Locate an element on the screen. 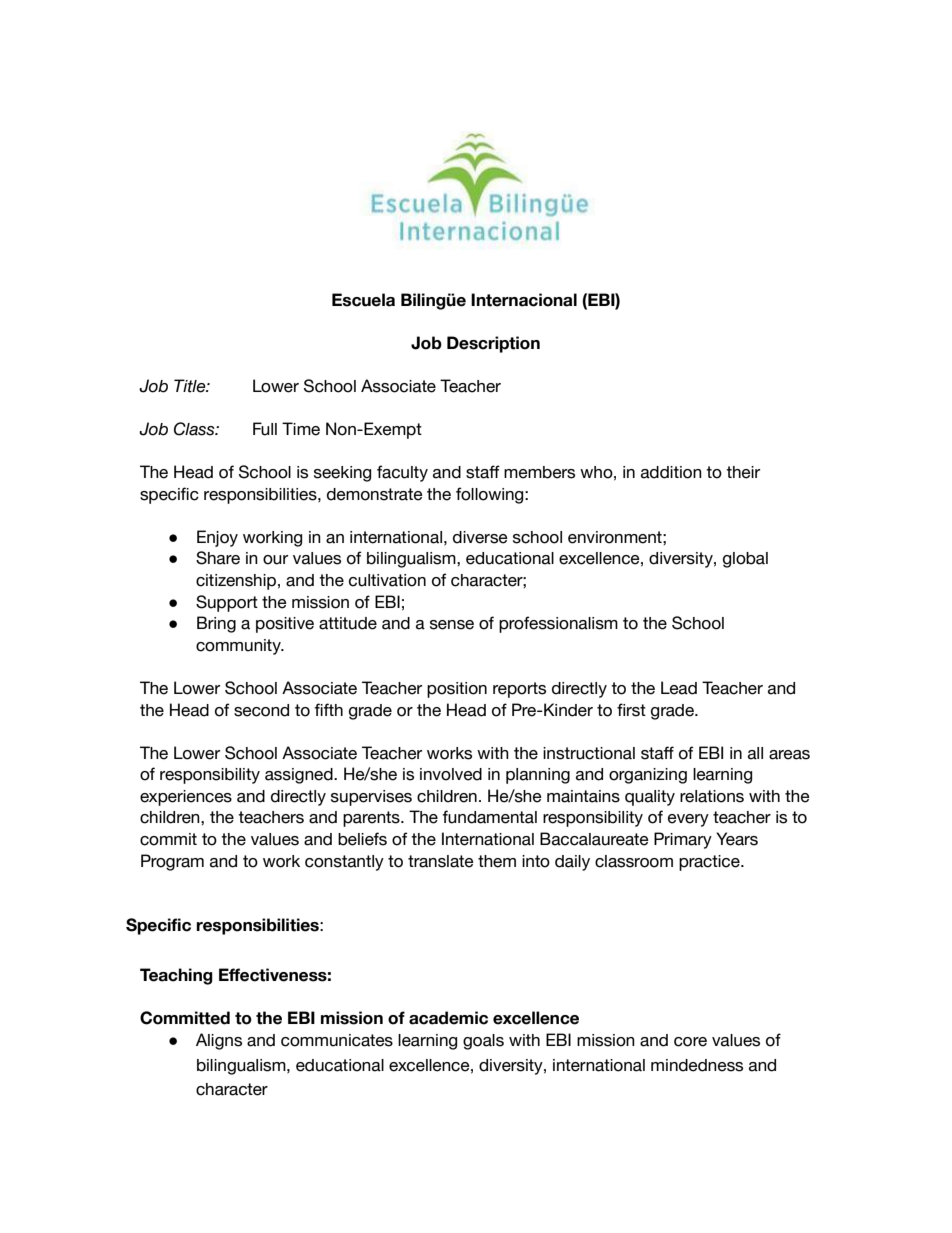 The height and width of the screenshot is (1233, 952). Escuela is located at coordinates (363, 300).
